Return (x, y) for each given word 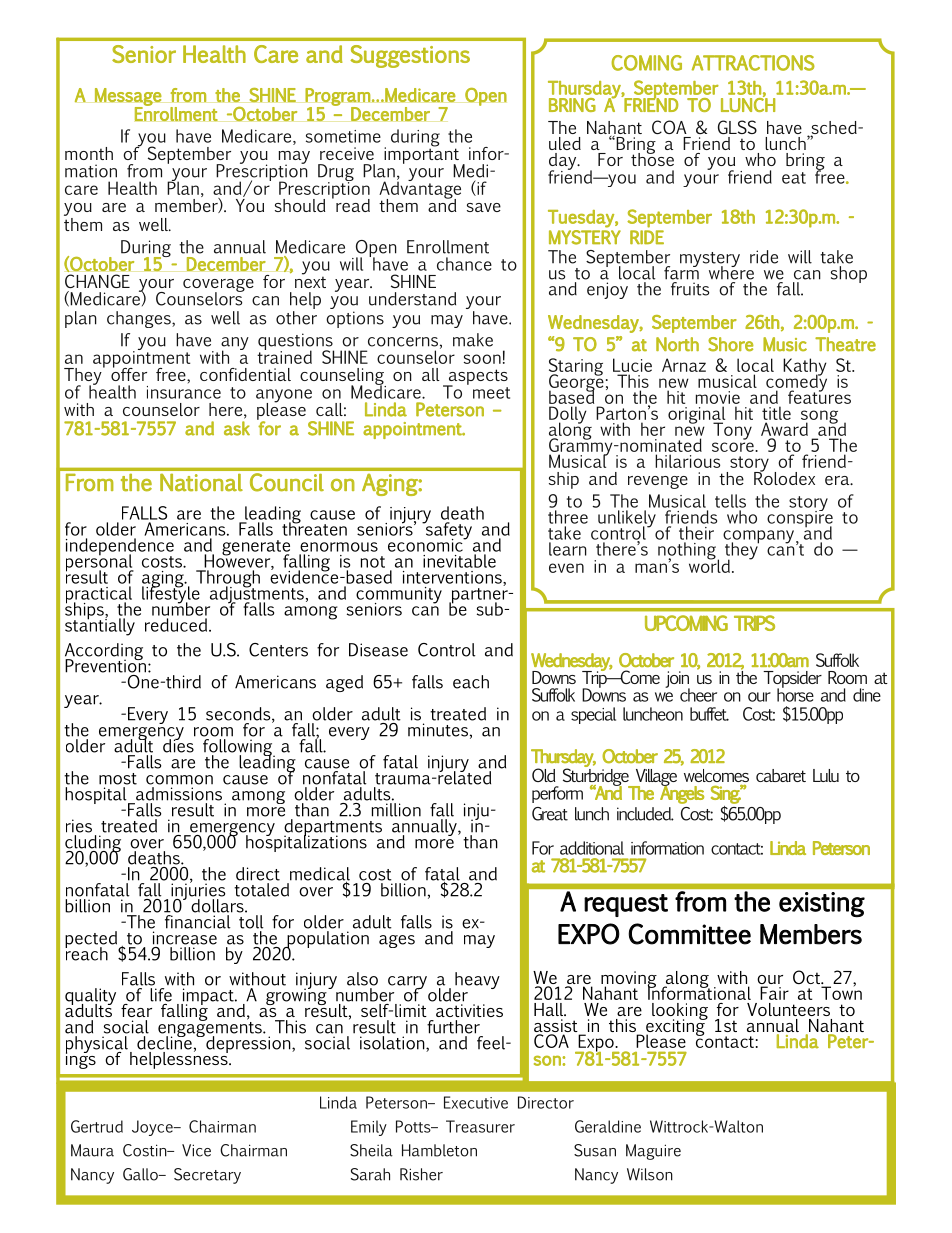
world (709, 565)
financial (198, 922)
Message (128, 98)
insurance (184, 392)
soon (482, 359)
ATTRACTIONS (753, 63)
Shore (730, 344)
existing (822, 904)
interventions (453, 578)
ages (397, 941)
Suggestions (410, 56)
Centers (278, 650)
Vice (196, 1150)
